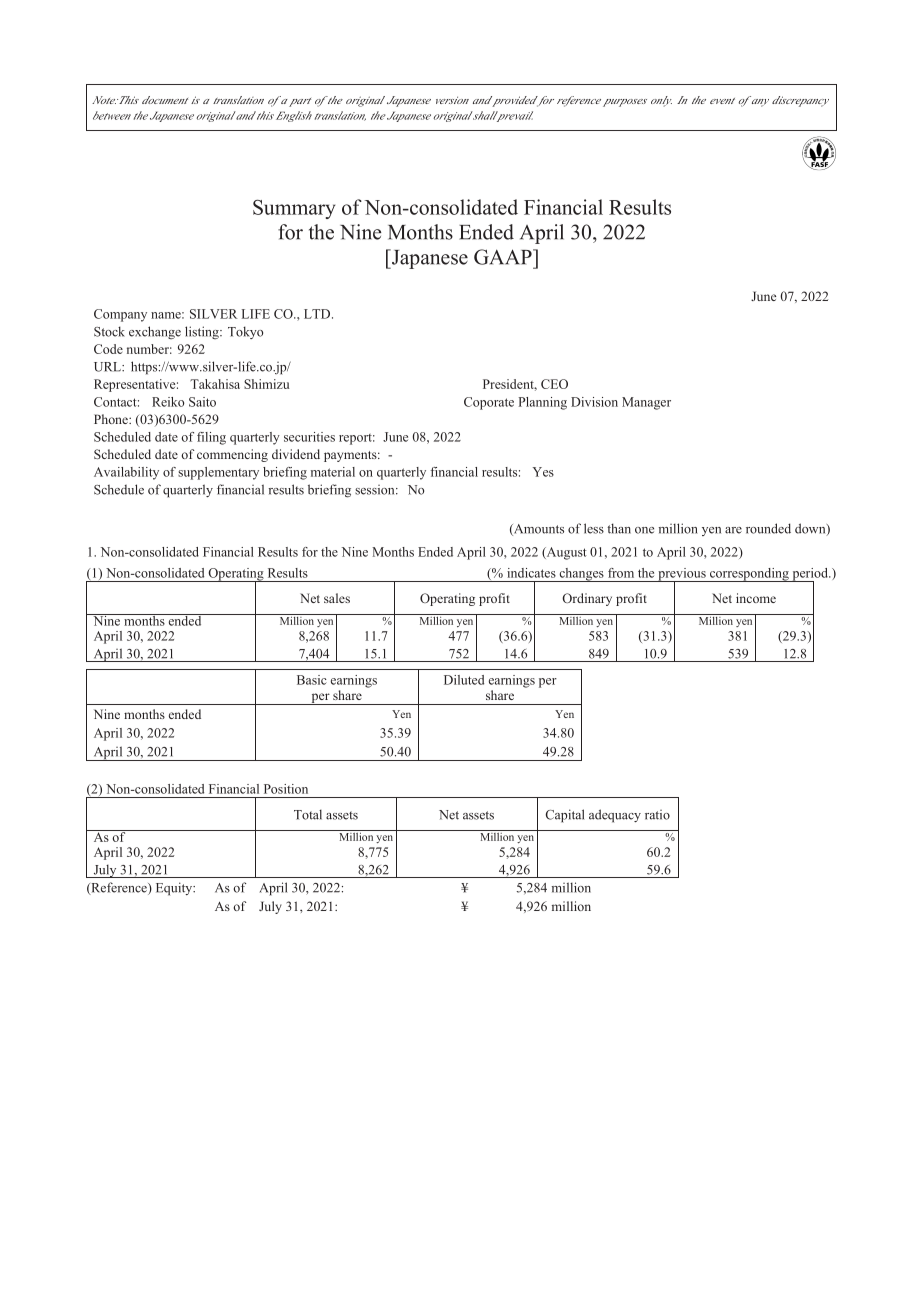 Image resolution: width=924 pixels, height=1308 pixels. Describe the element at coordinates (504, 257) in the image. I see `GAAP` at that location.
